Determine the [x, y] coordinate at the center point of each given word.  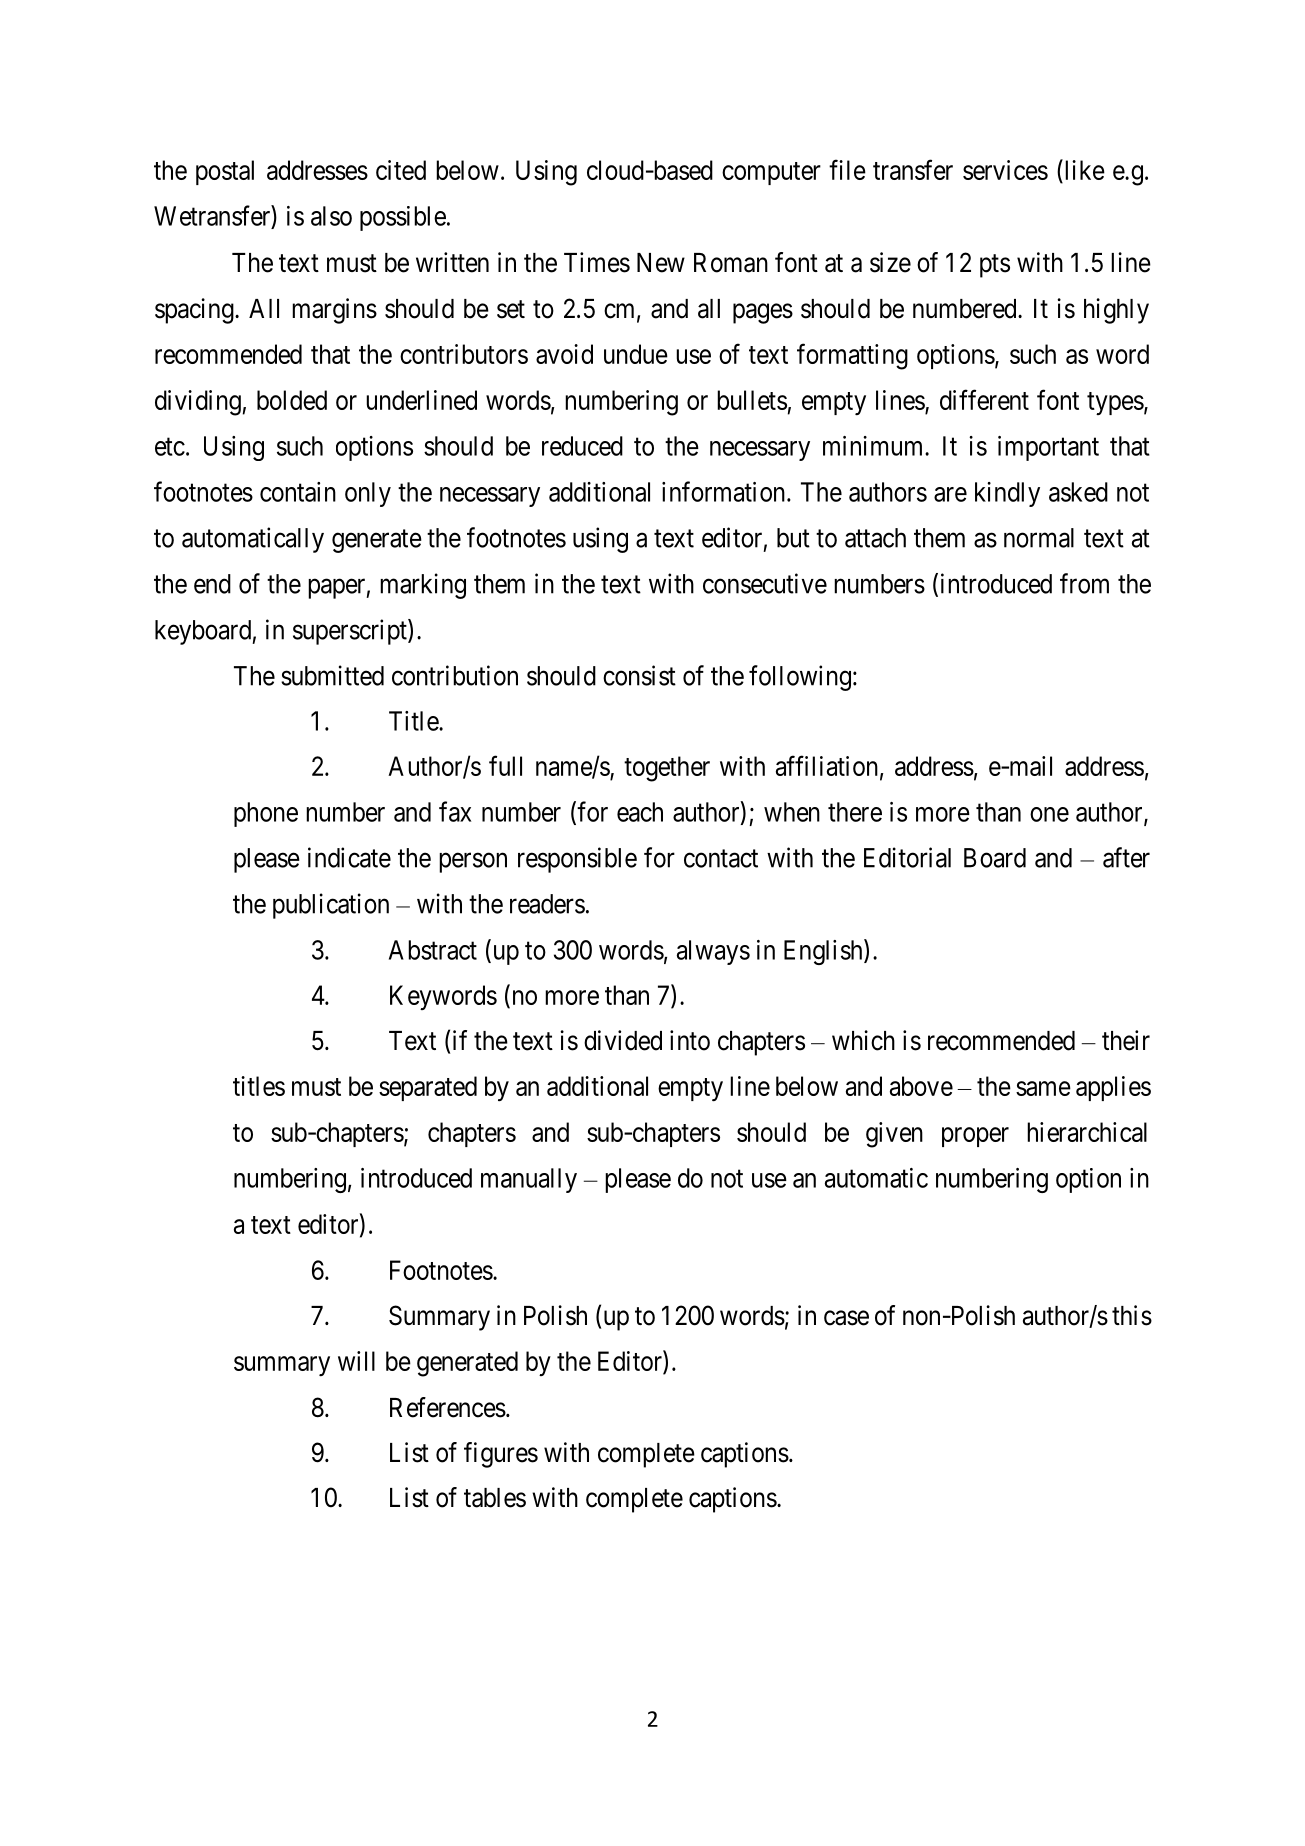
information [725, 491]
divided [623, 1040]
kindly [1007, 494]
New [661, 263]
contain [298, 492]
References [448, 1407]
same [1043, 1088]
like [1083, 169]
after [1126, 857]
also [331, 216]
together [667, 769]
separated [428, 1088]
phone [266, 814]
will [356, 1361]
